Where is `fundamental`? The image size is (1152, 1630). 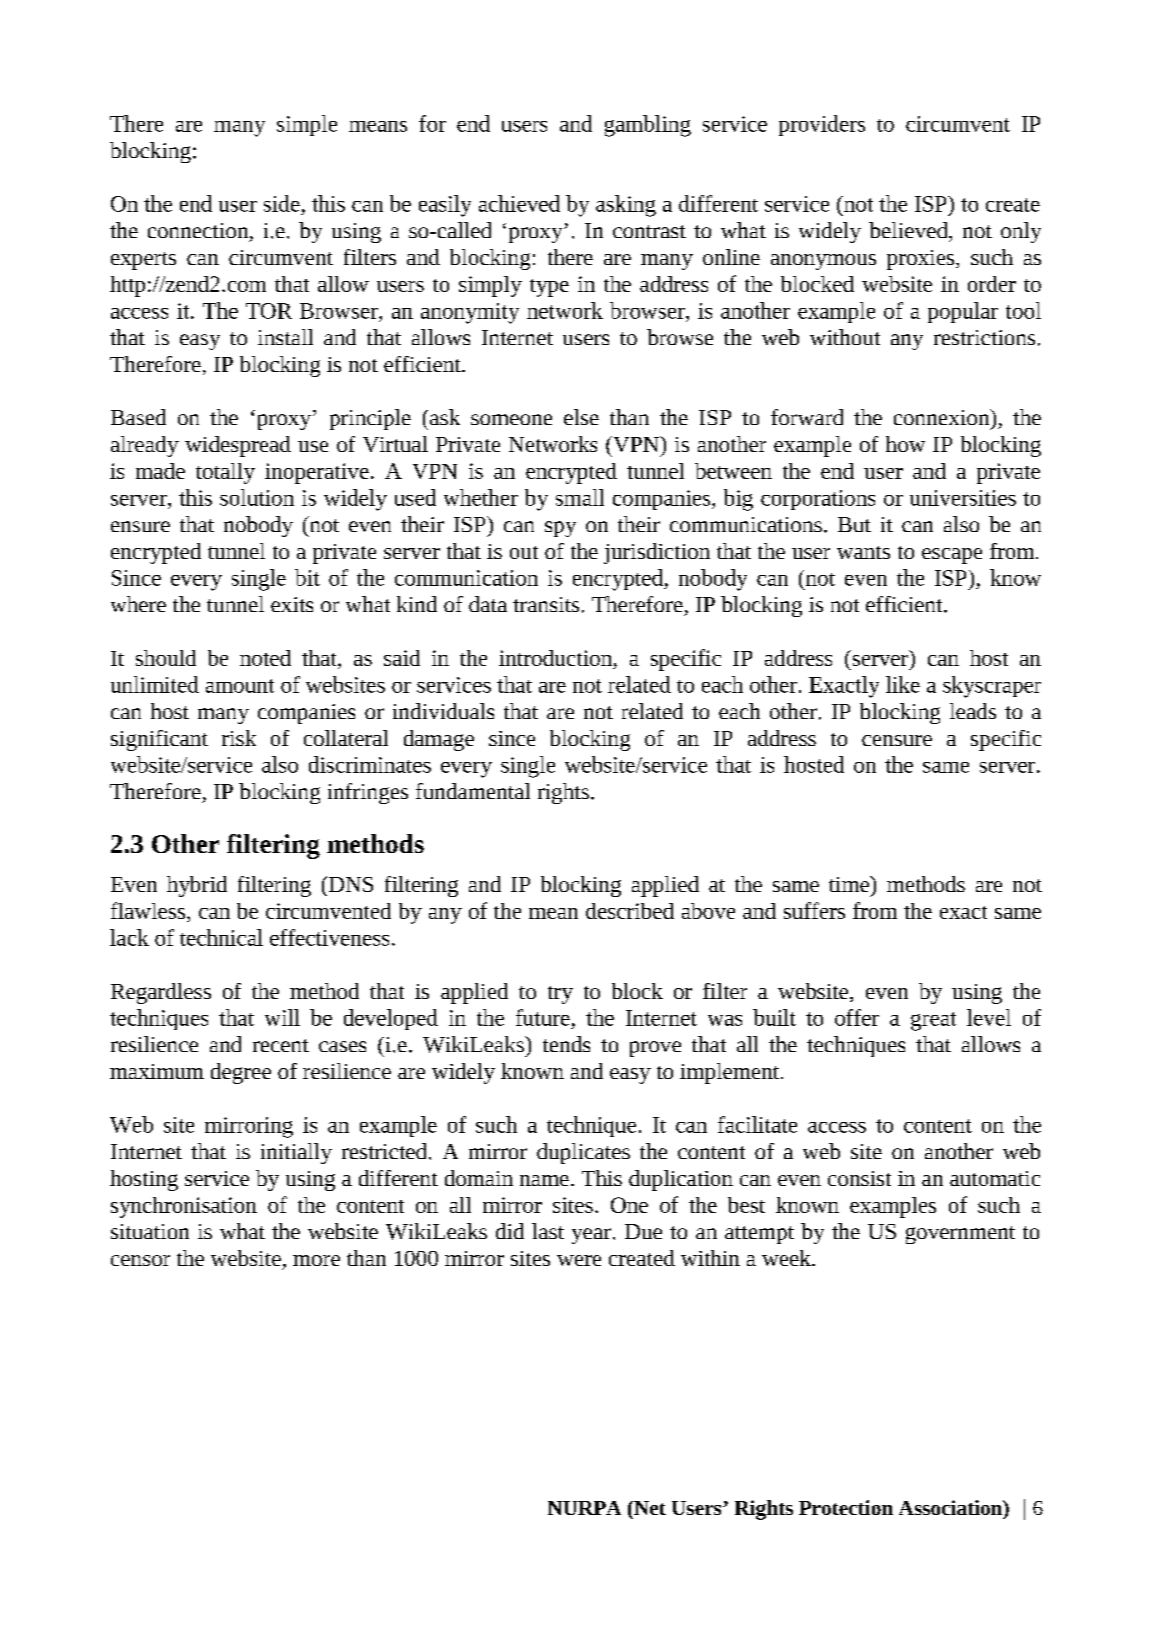
fundamental is located at coordinates (473, 791).
